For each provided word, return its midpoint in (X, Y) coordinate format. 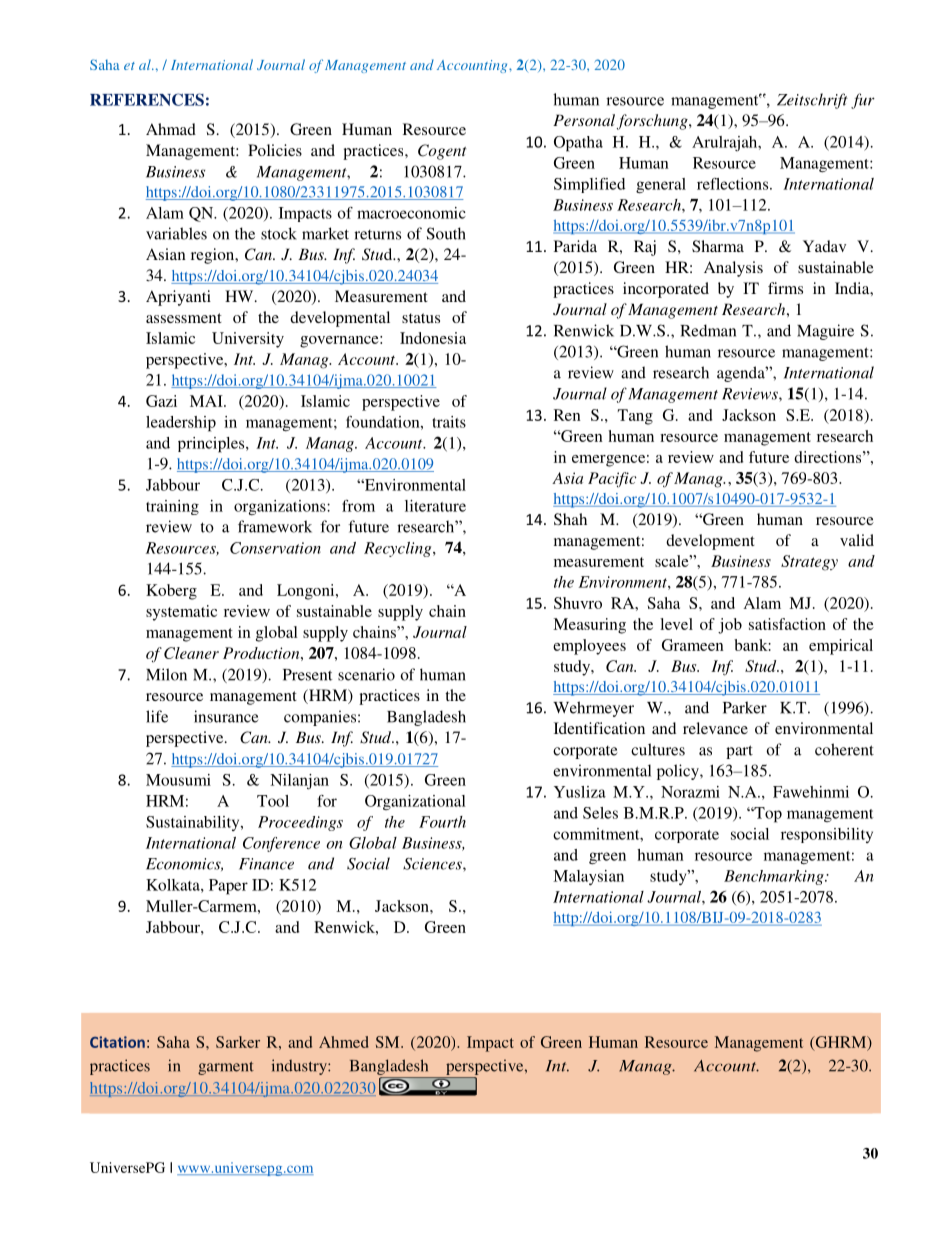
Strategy (809, 563)
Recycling (399, 549)
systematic (181, 613)
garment (226, 1068)
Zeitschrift (812, 101)
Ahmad (171, 129)
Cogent (442, 152)
